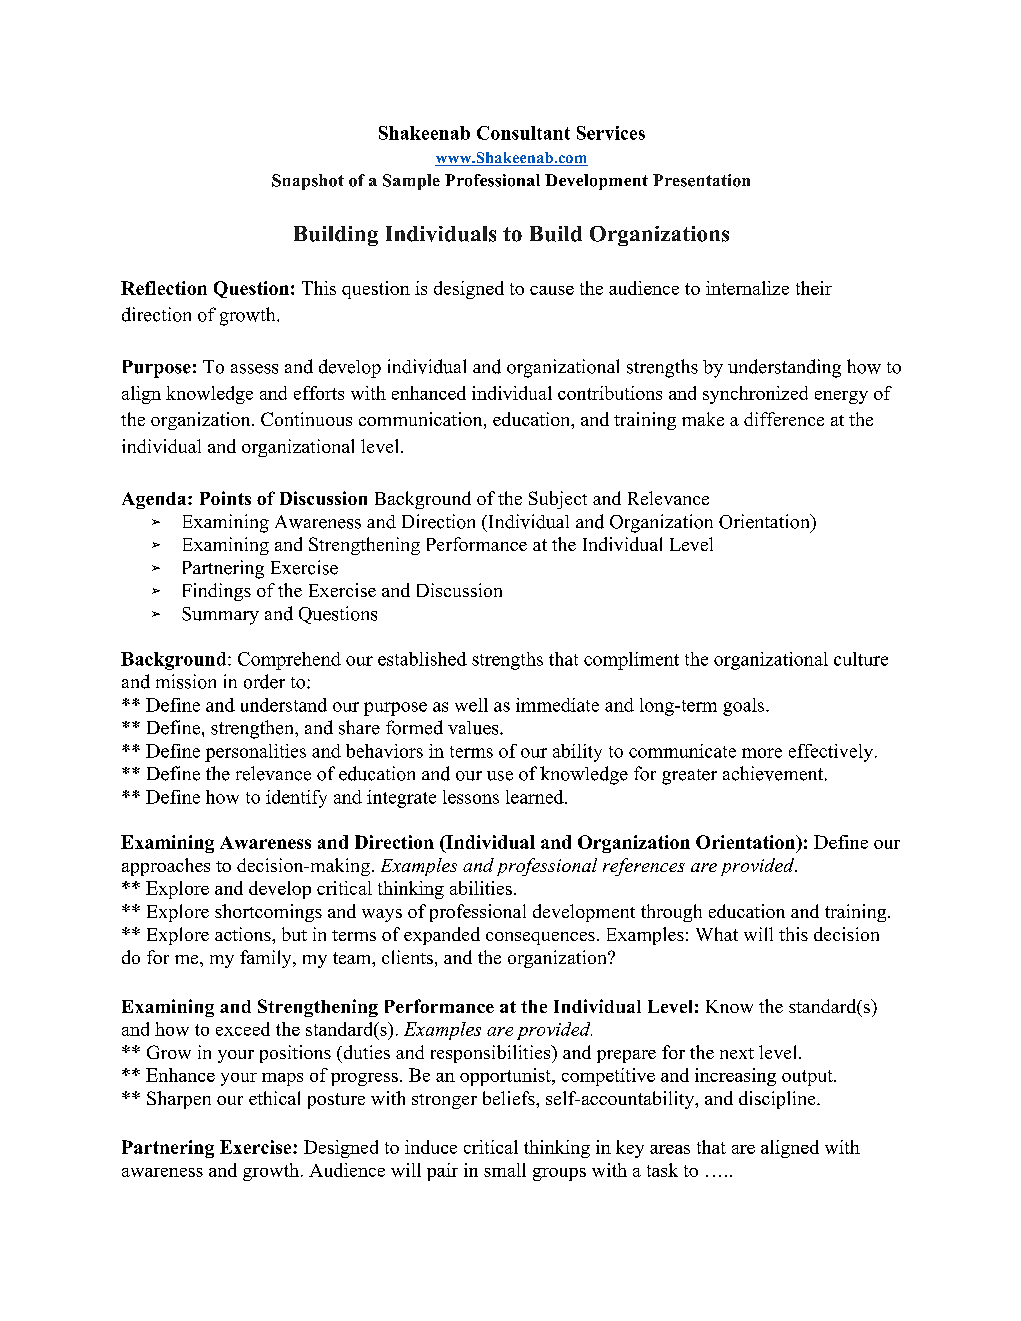 The width and height of the screenshot is (1021, 1321). What do you see at coordinates (481, 888) in the screenshot?
I see `abilities` at bounding box center [481, 888].
